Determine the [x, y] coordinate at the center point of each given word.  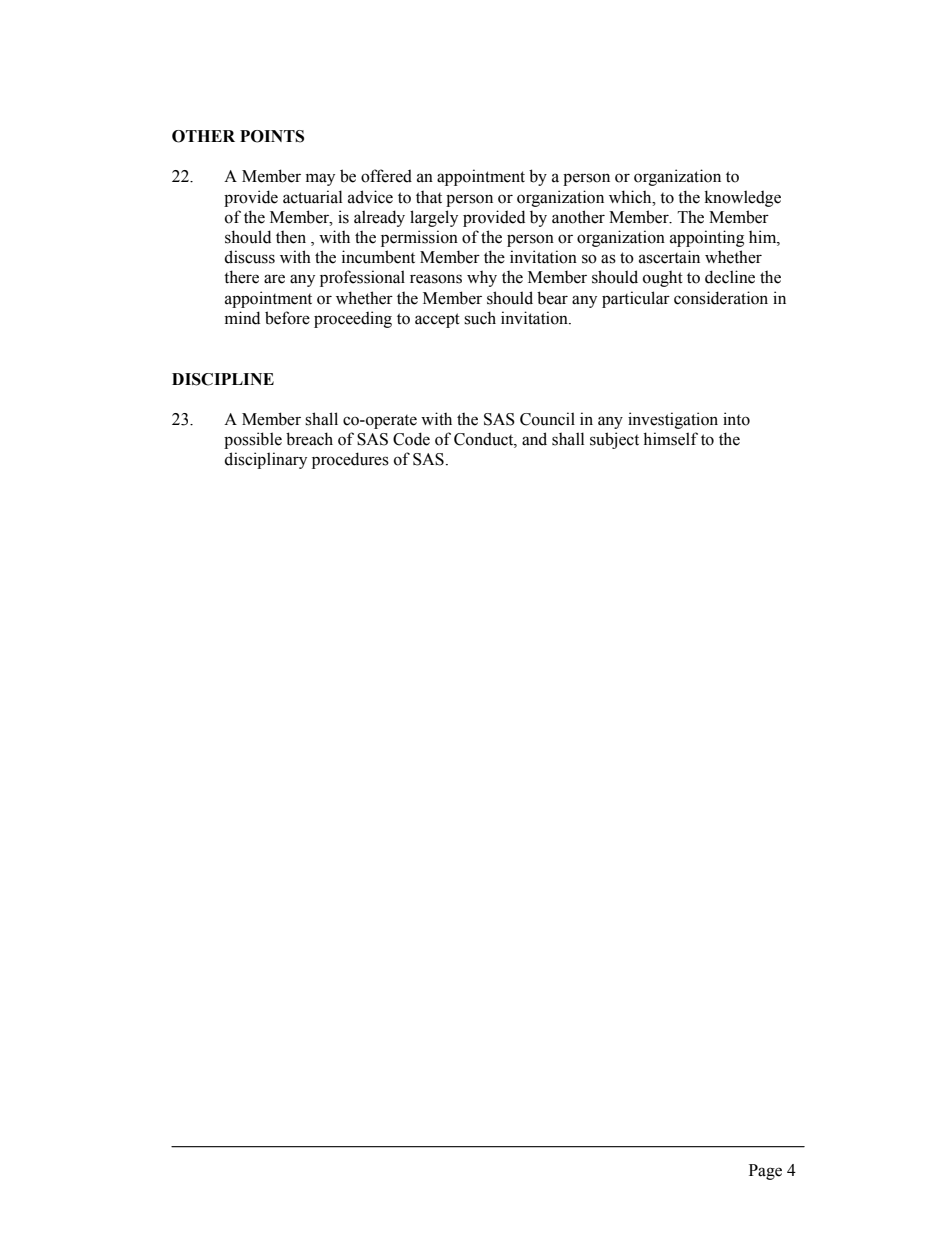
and [534, 439]
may [320, 179]
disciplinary [265, 460]
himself [670, 439]
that [429, 197]
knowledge [743, 198]
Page [765, 1172]
